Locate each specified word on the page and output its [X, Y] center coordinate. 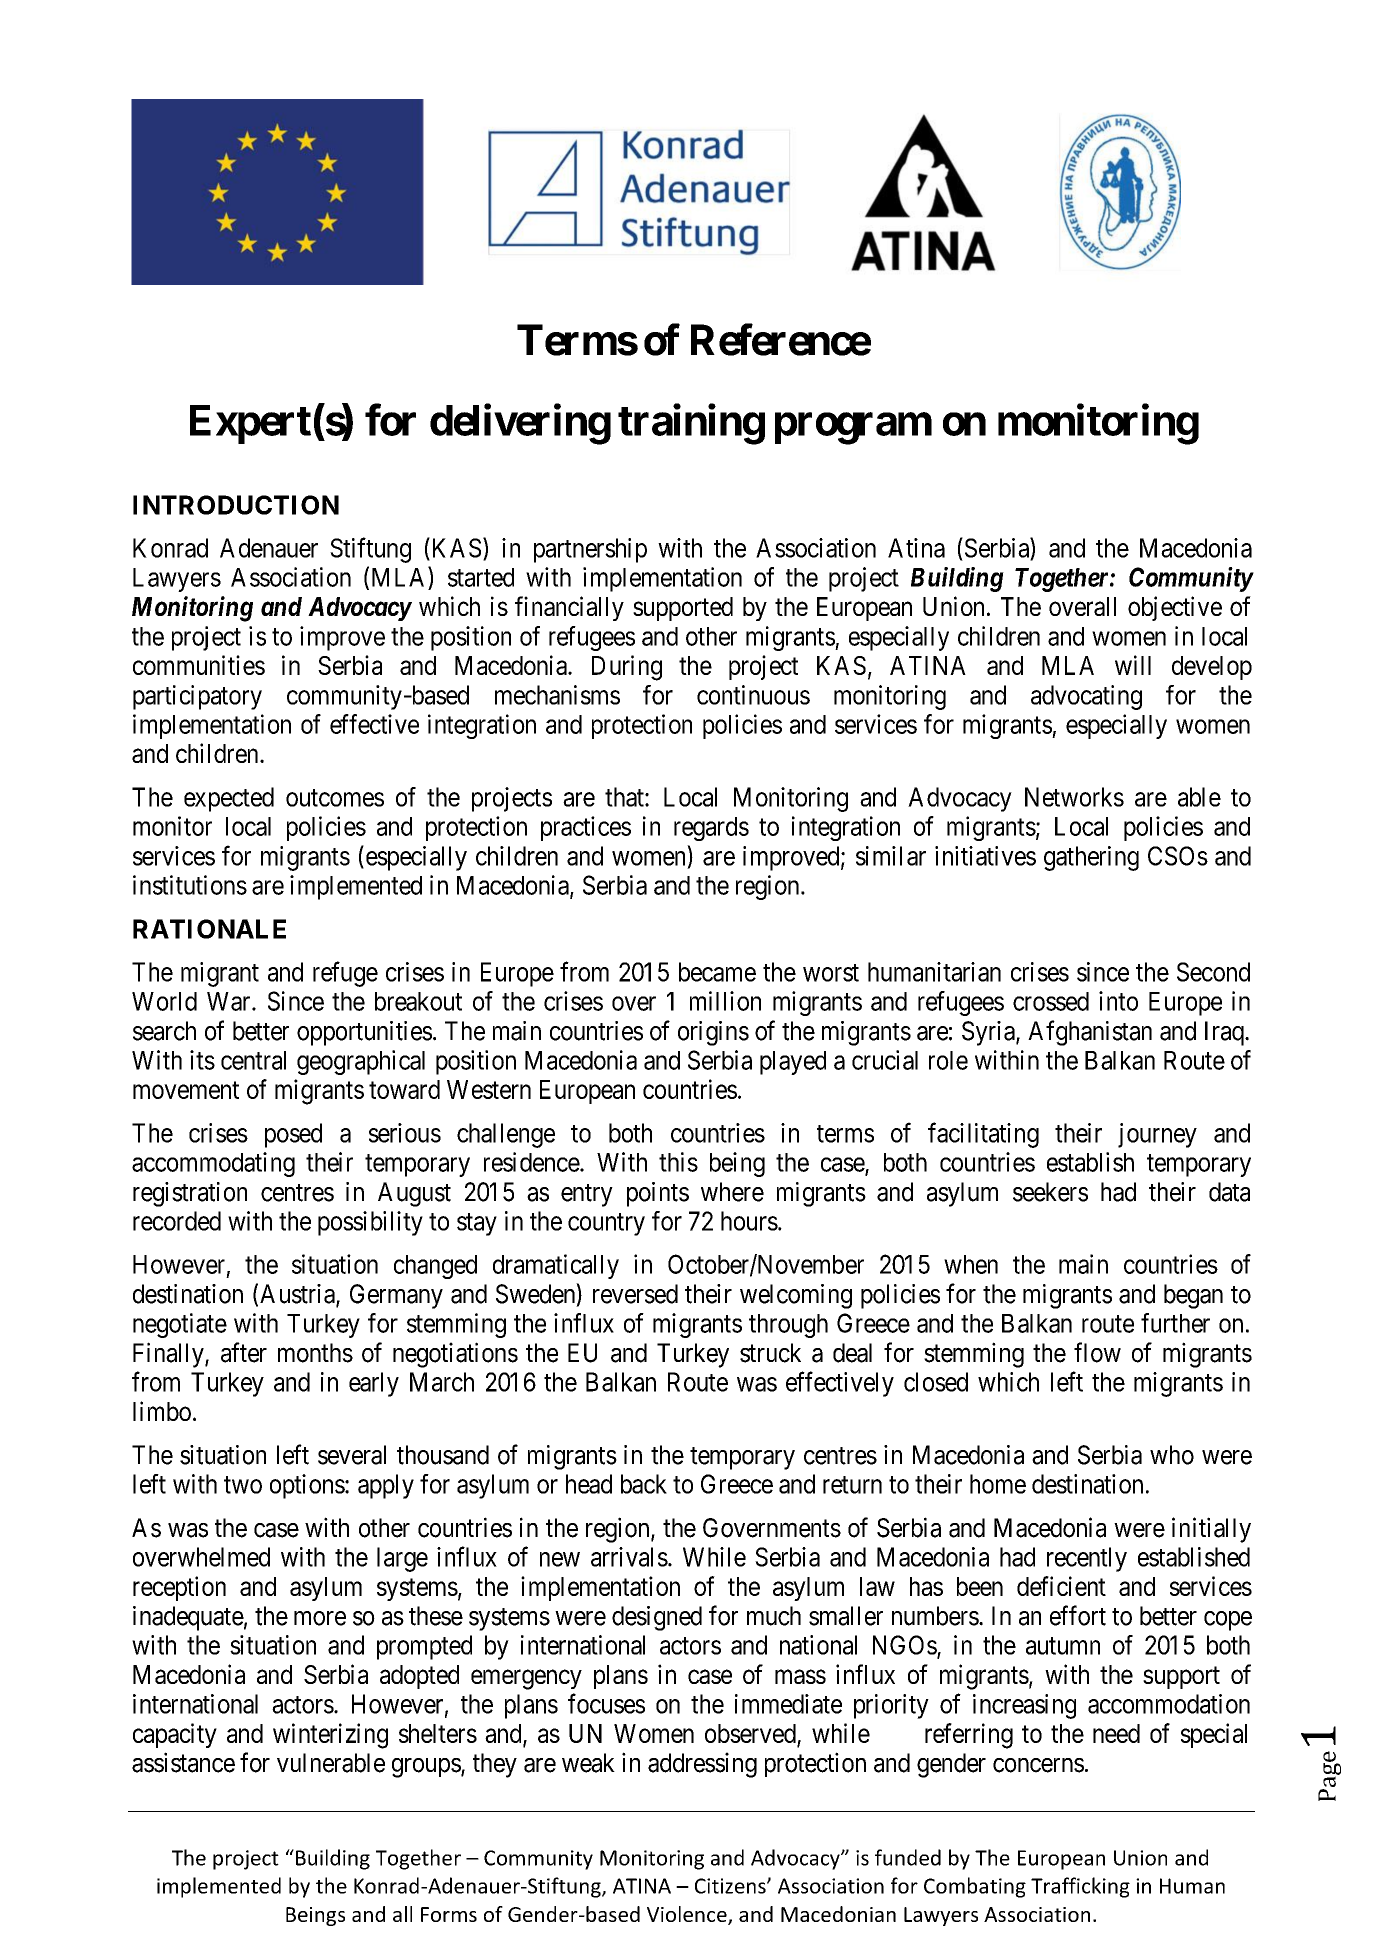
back [644, 1484]
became [717, 972]
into [1118, 1001]
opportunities [364, 1033]
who [1172, 1455]
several [352, 1455]
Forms [449, 1914]
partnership [590, 550]
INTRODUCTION [236, 505]
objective [1175, 608]
